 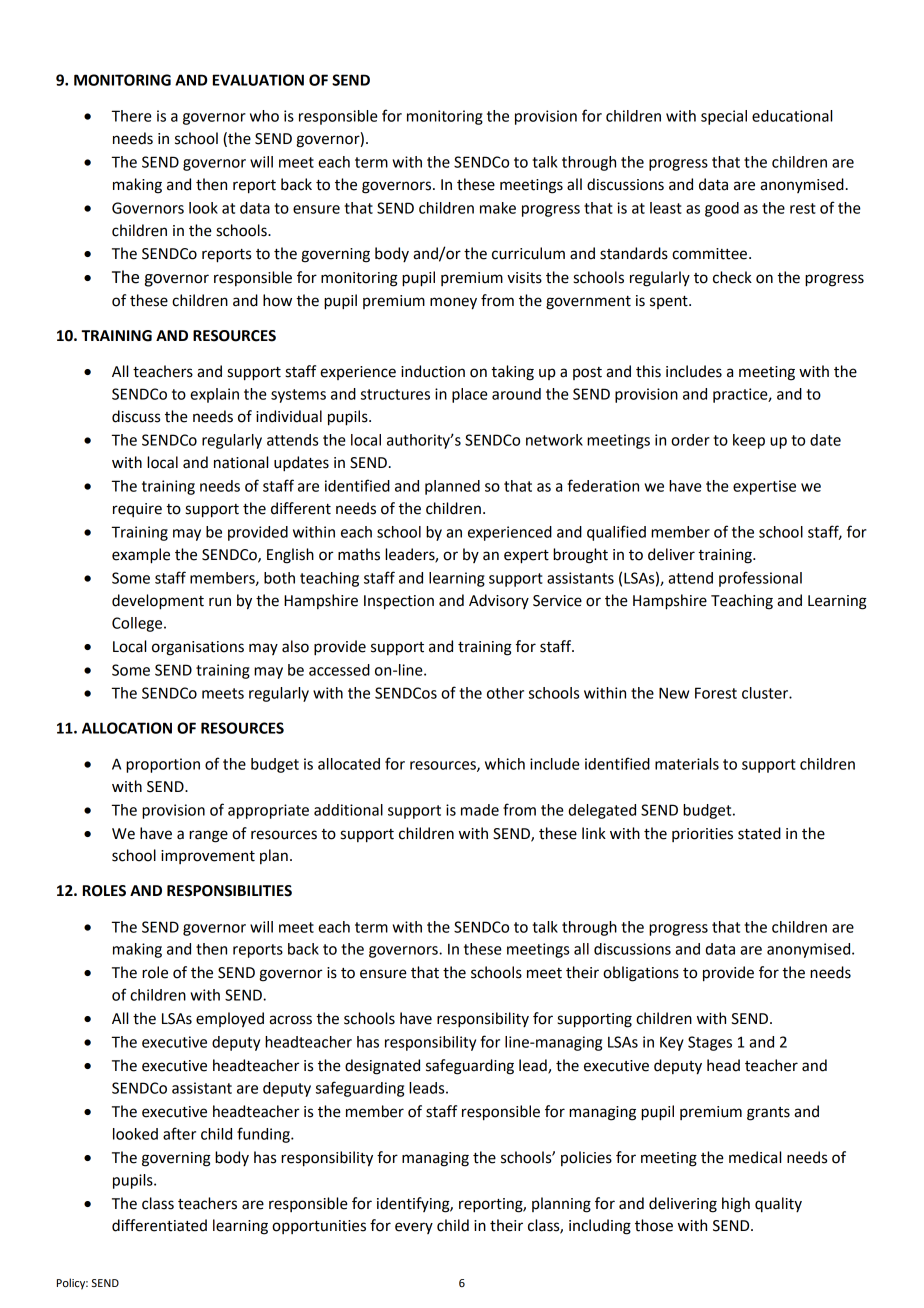 What do you see at coordinates (674, 693) in the screenshot?
I see `New` at bounding box center [674, 693].
